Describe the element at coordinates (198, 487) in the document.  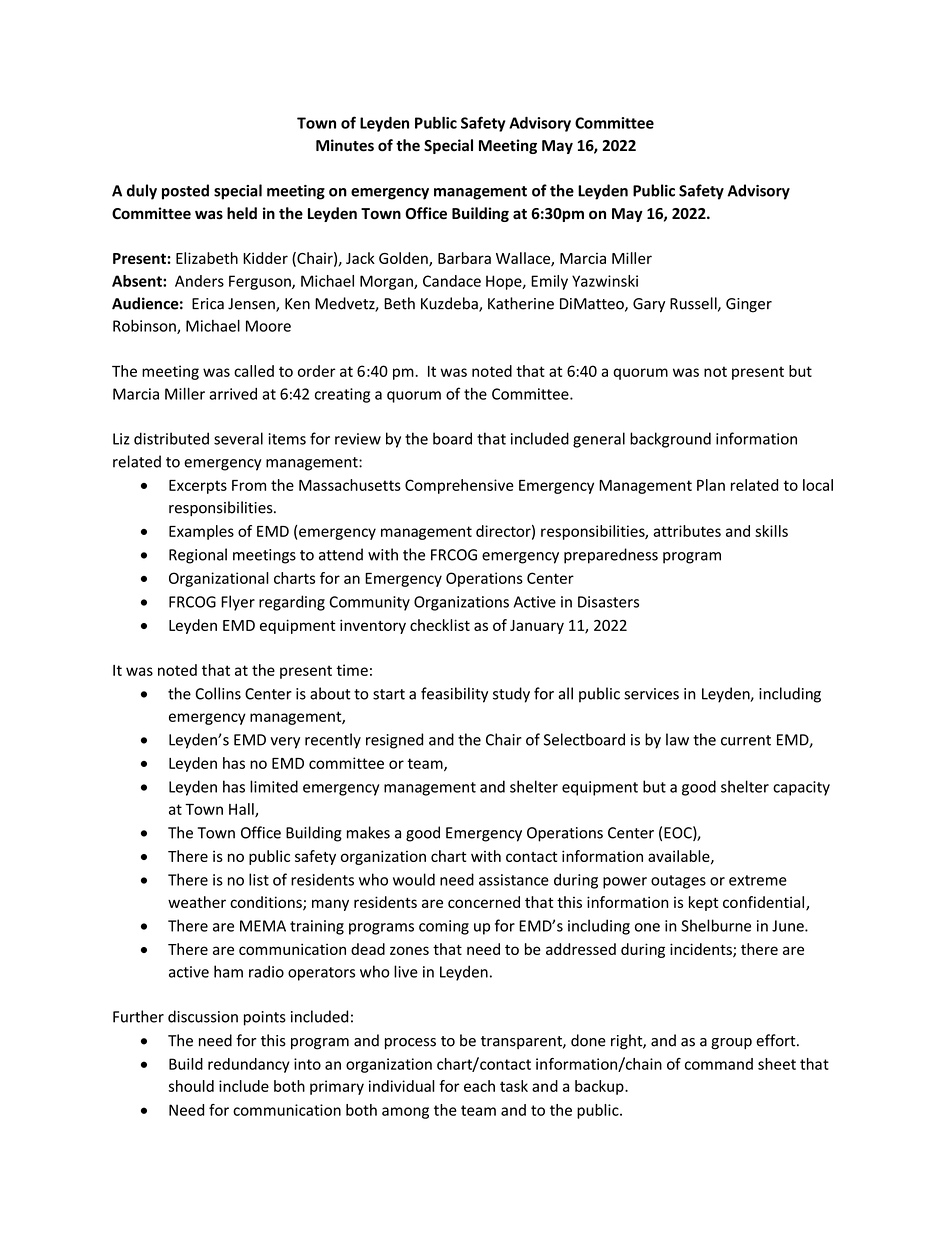
I see `Excerpts` at that location.
